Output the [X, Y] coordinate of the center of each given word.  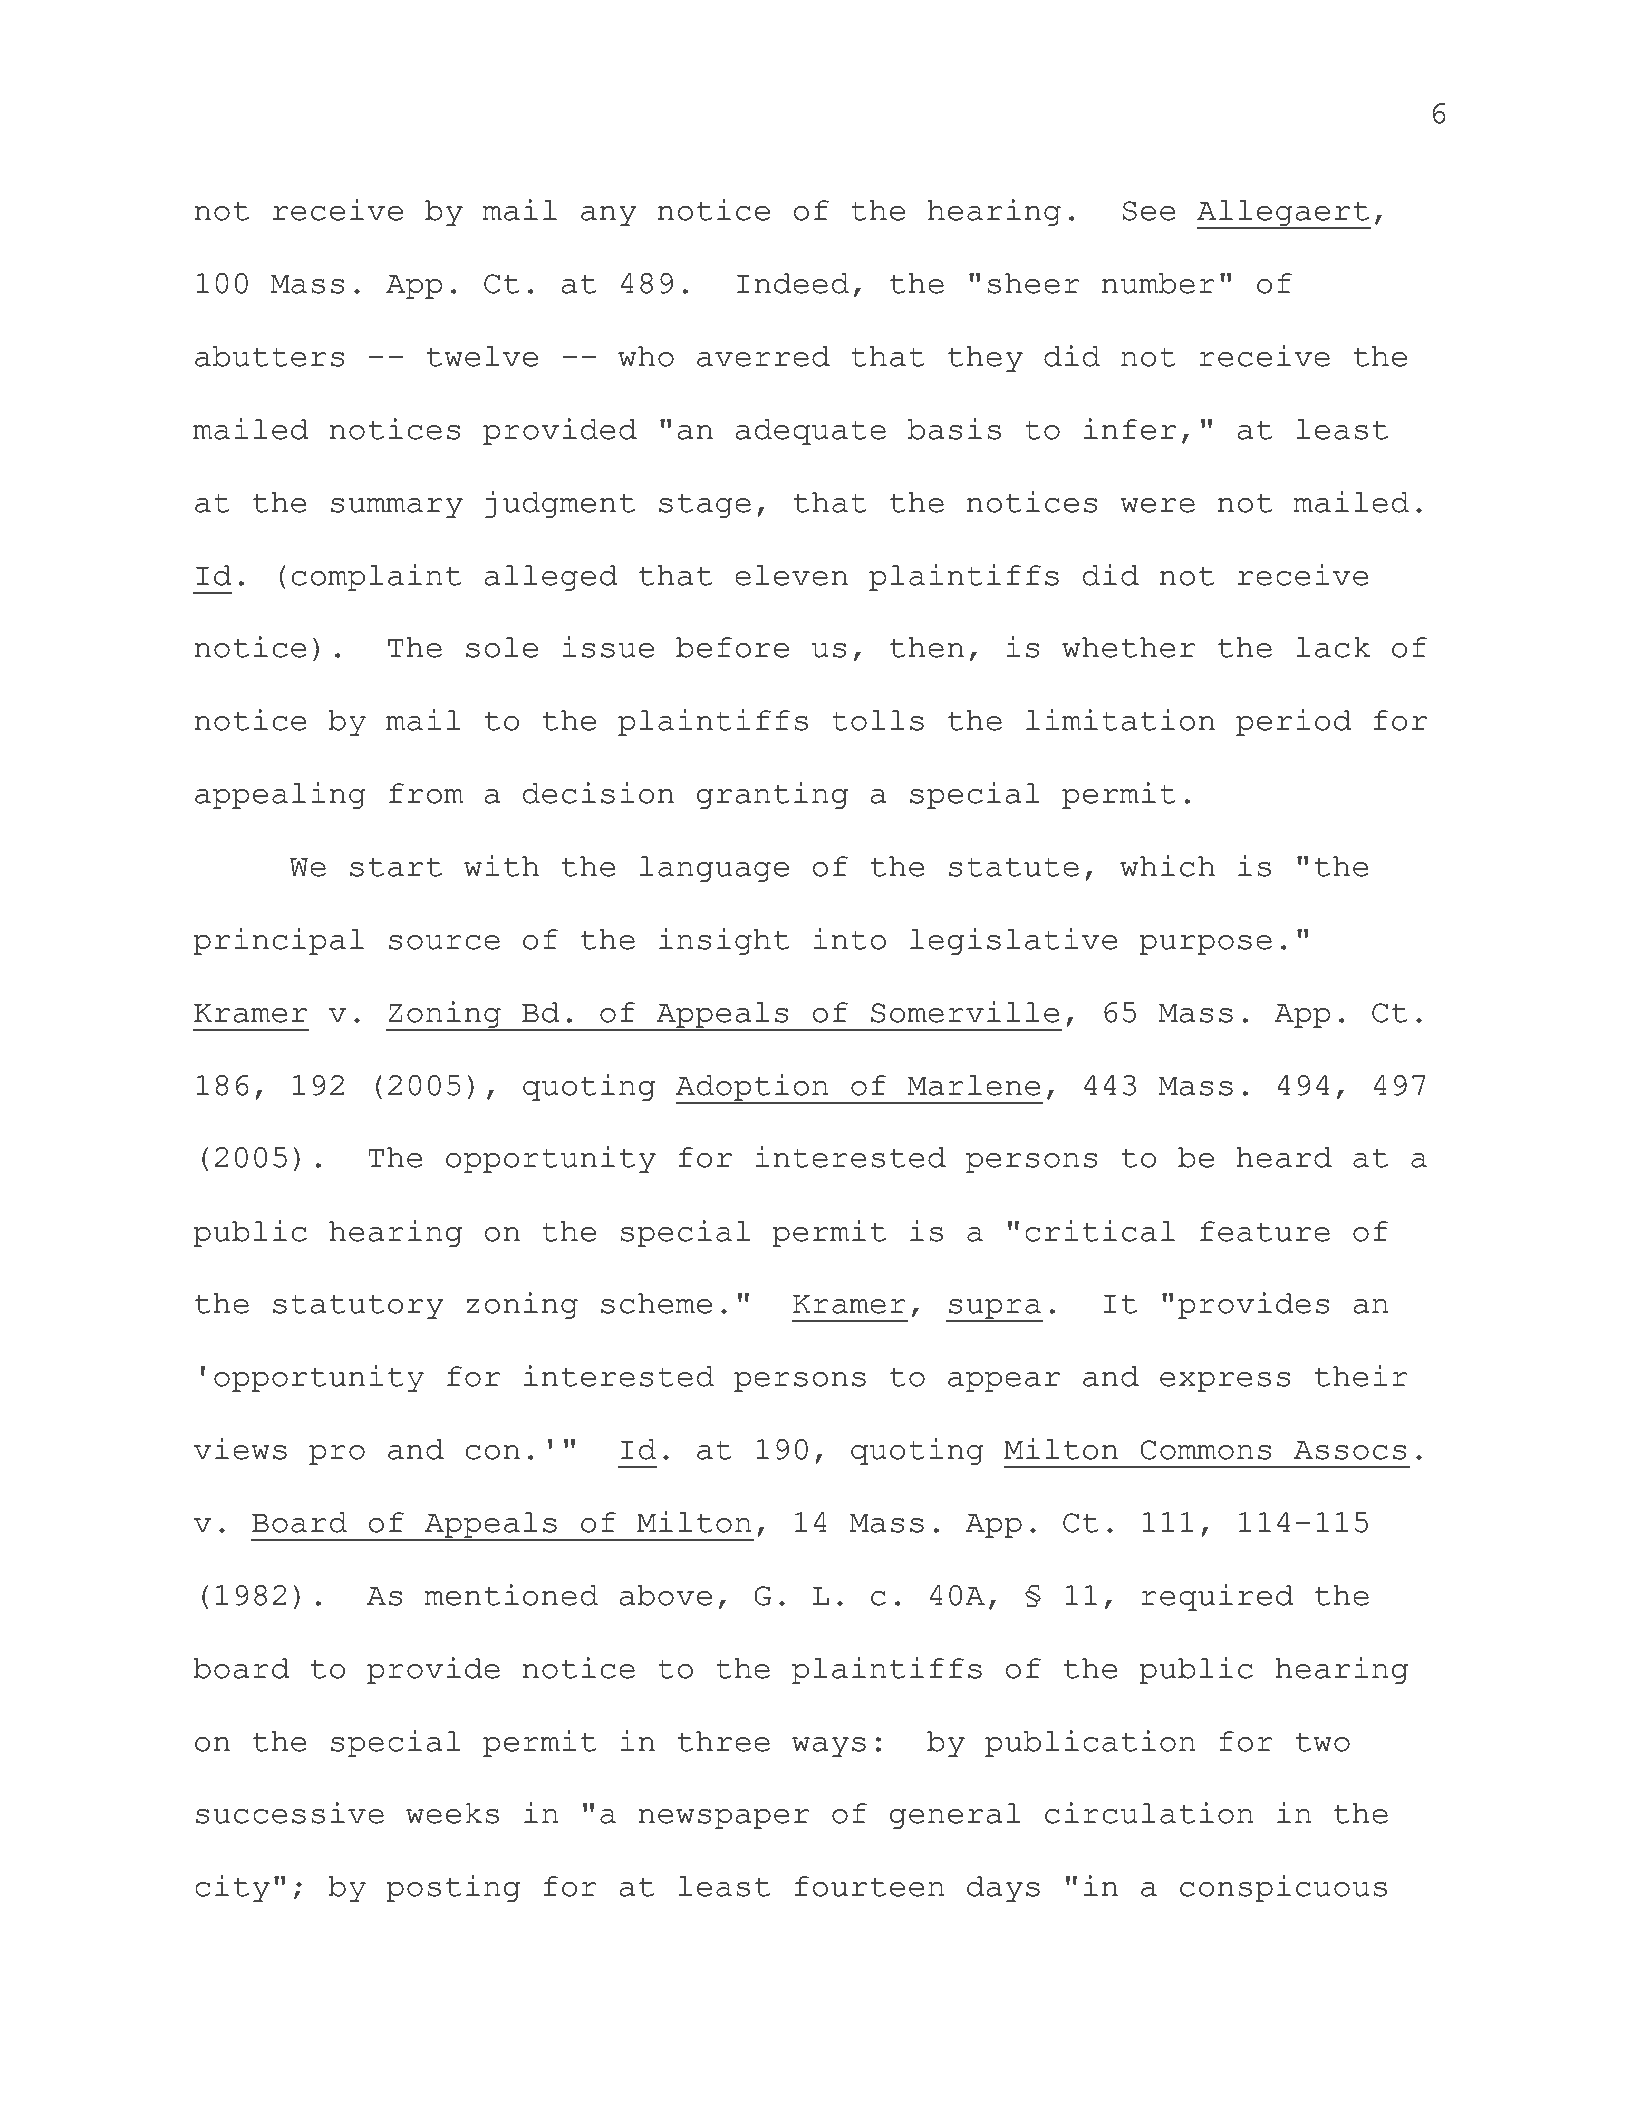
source [444, 942]
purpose [1205, 945]
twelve [482, 356]
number [1158, 283]
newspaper [723, 1819]
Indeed [793, 283]
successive [290, 1813]
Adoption [753, 1088]
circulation [1149, 1813]
